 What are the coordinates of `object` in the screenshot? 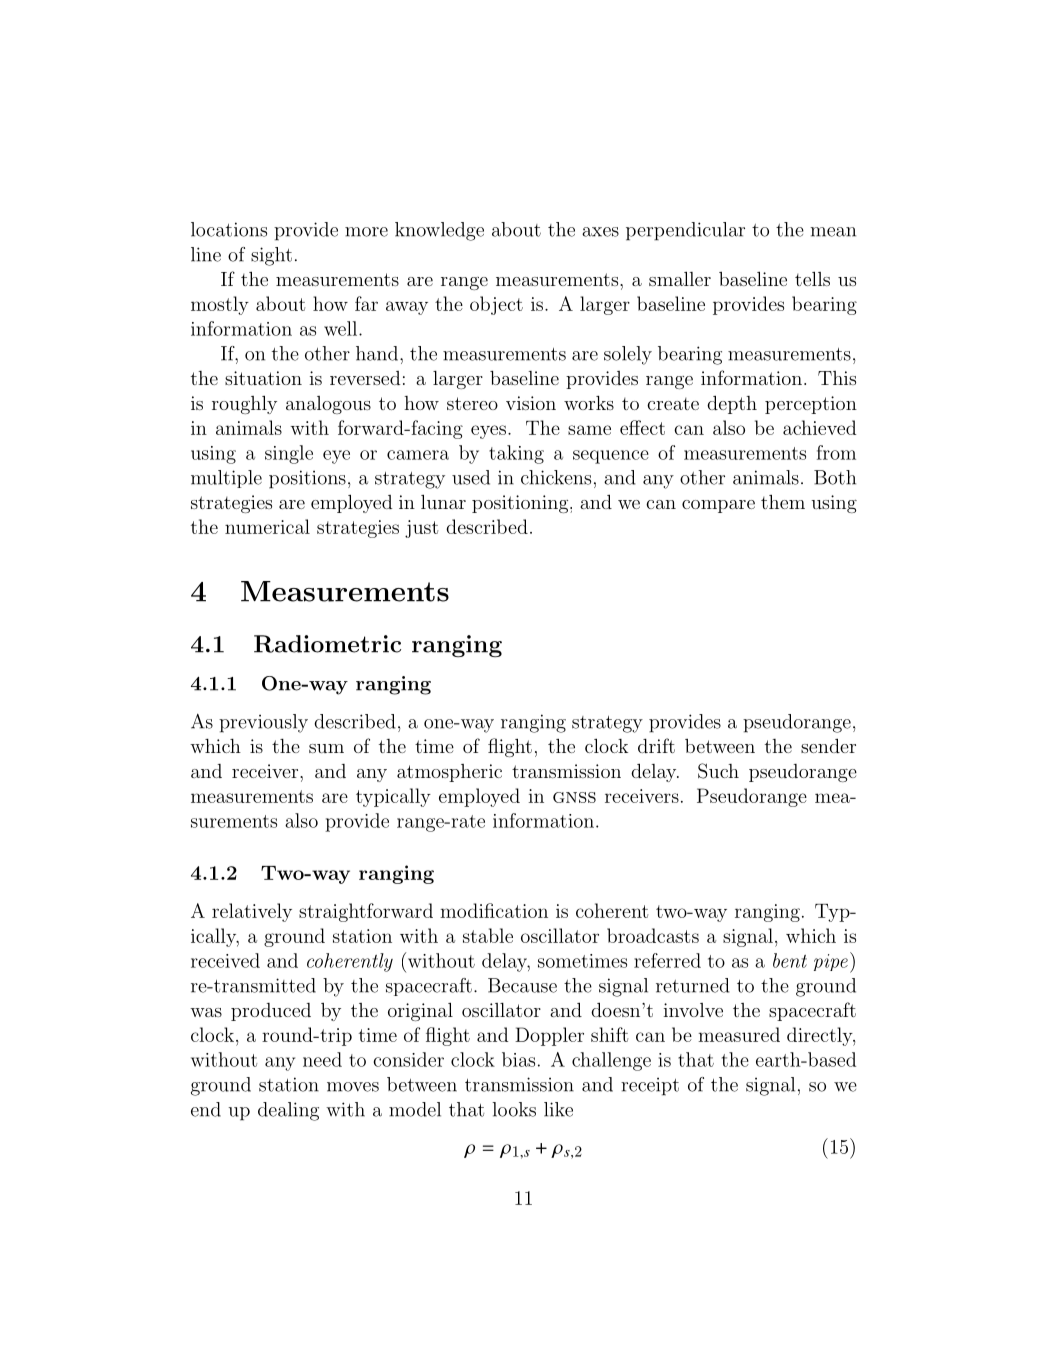 It's located at (496, 305).
